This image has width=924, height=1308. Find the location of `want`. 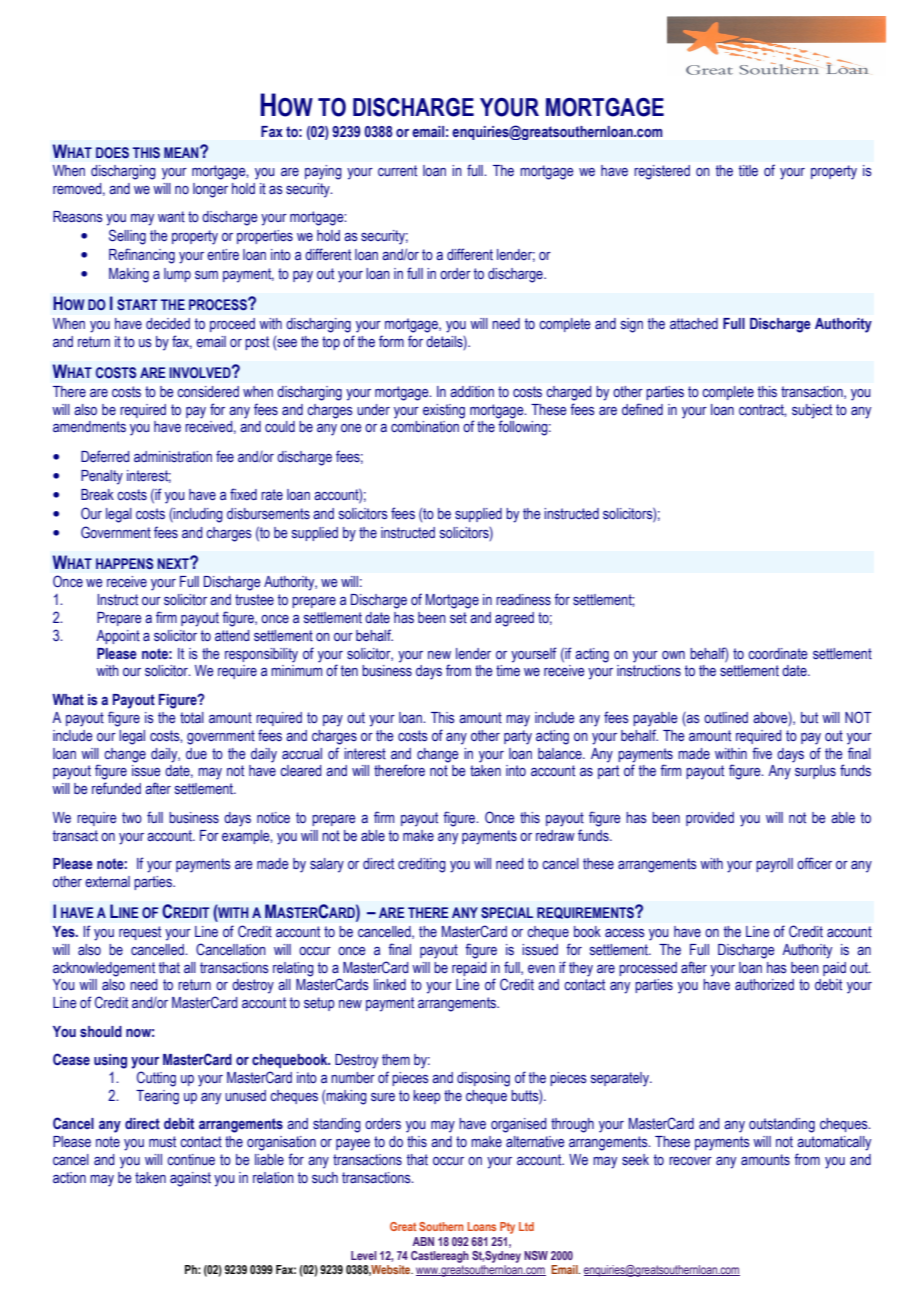

want is located at coordinates (171, 217).
